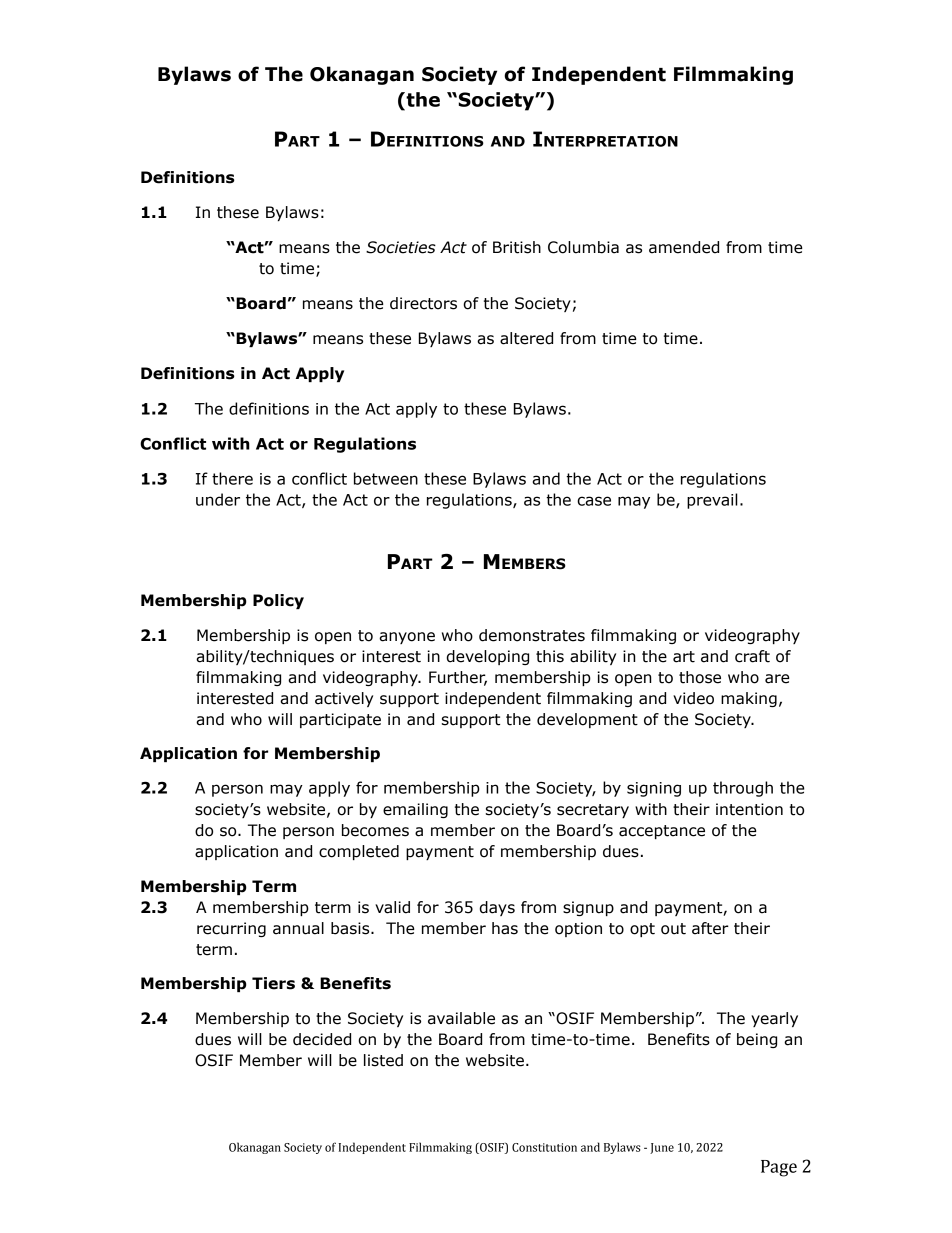 This document has width=952, height=1233. I want to click on those, so click(700, 677).
